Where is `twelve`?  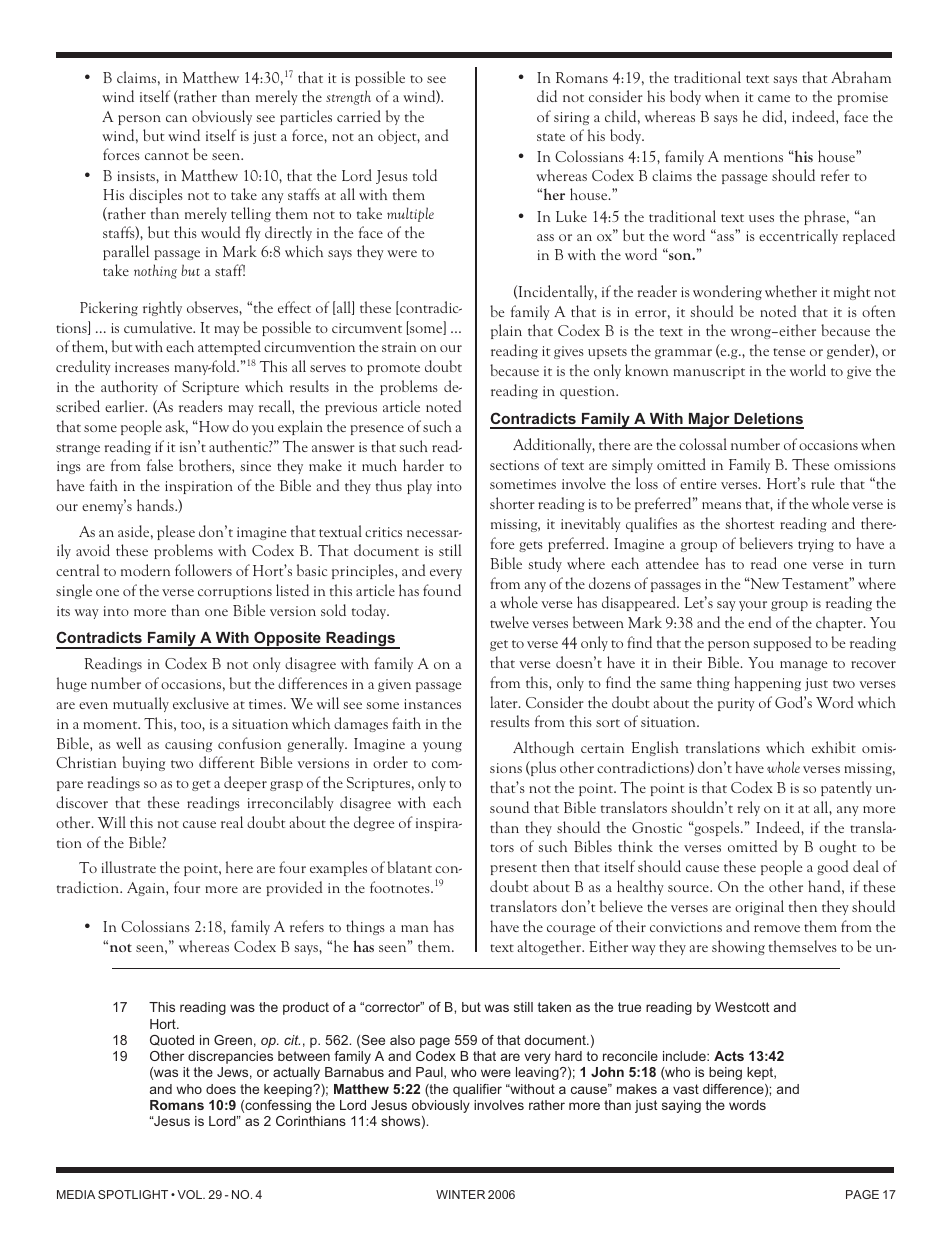 twelve is located at coordinates (509, 622).
